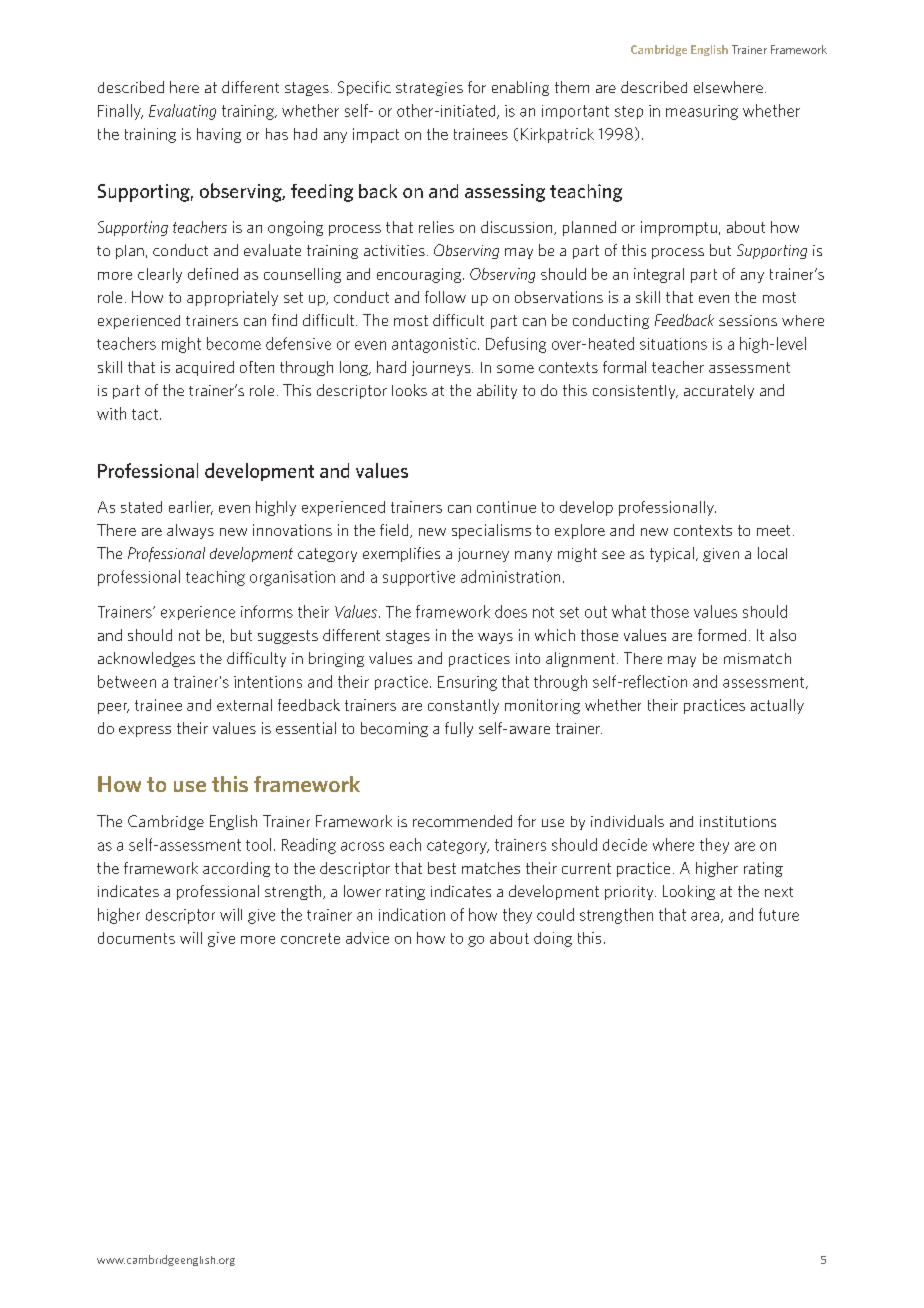 Image resolution: width=924 pixels, height=1308 pixels. Describe the element at coordinates (191, 508) in the screenshot. I see `earlier` at that location.
